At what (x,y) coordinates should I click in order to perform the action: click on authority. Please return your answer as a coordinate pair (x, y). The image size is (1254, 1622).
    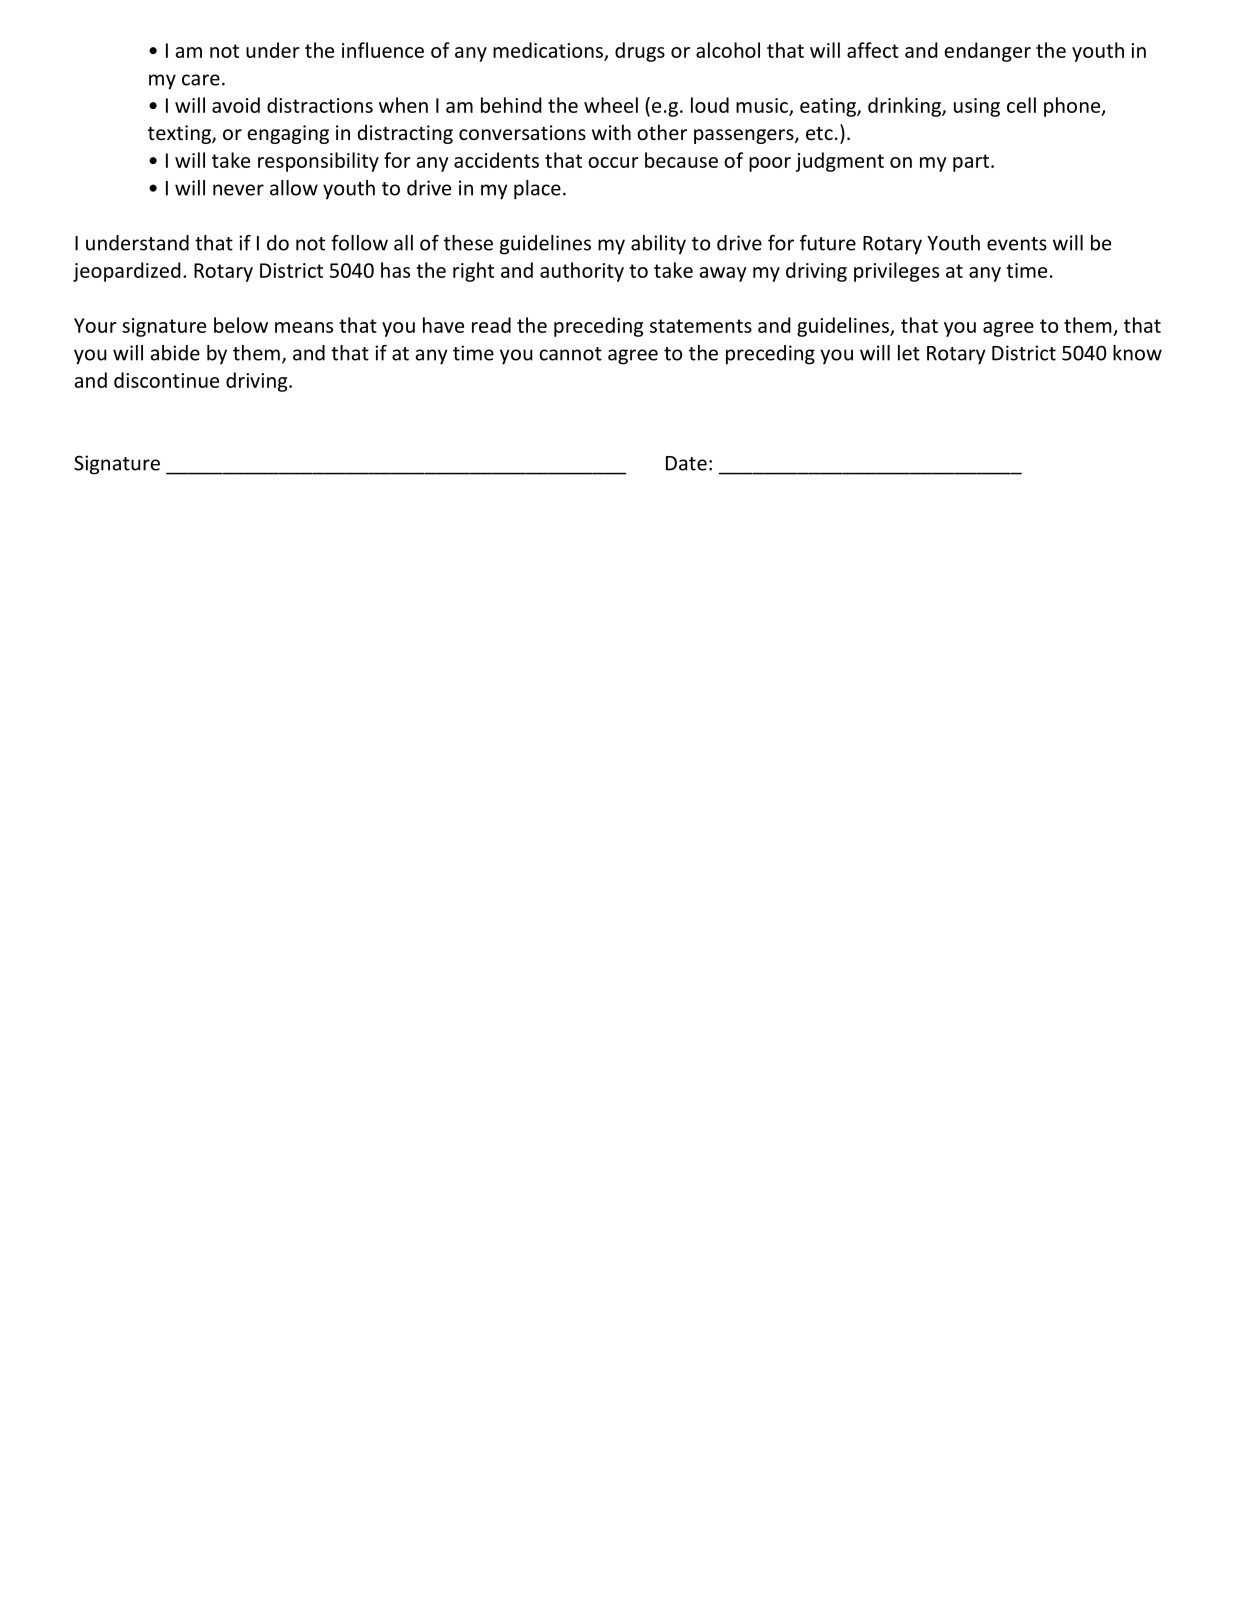
    Looking at the image, I should click on (582, 272).
